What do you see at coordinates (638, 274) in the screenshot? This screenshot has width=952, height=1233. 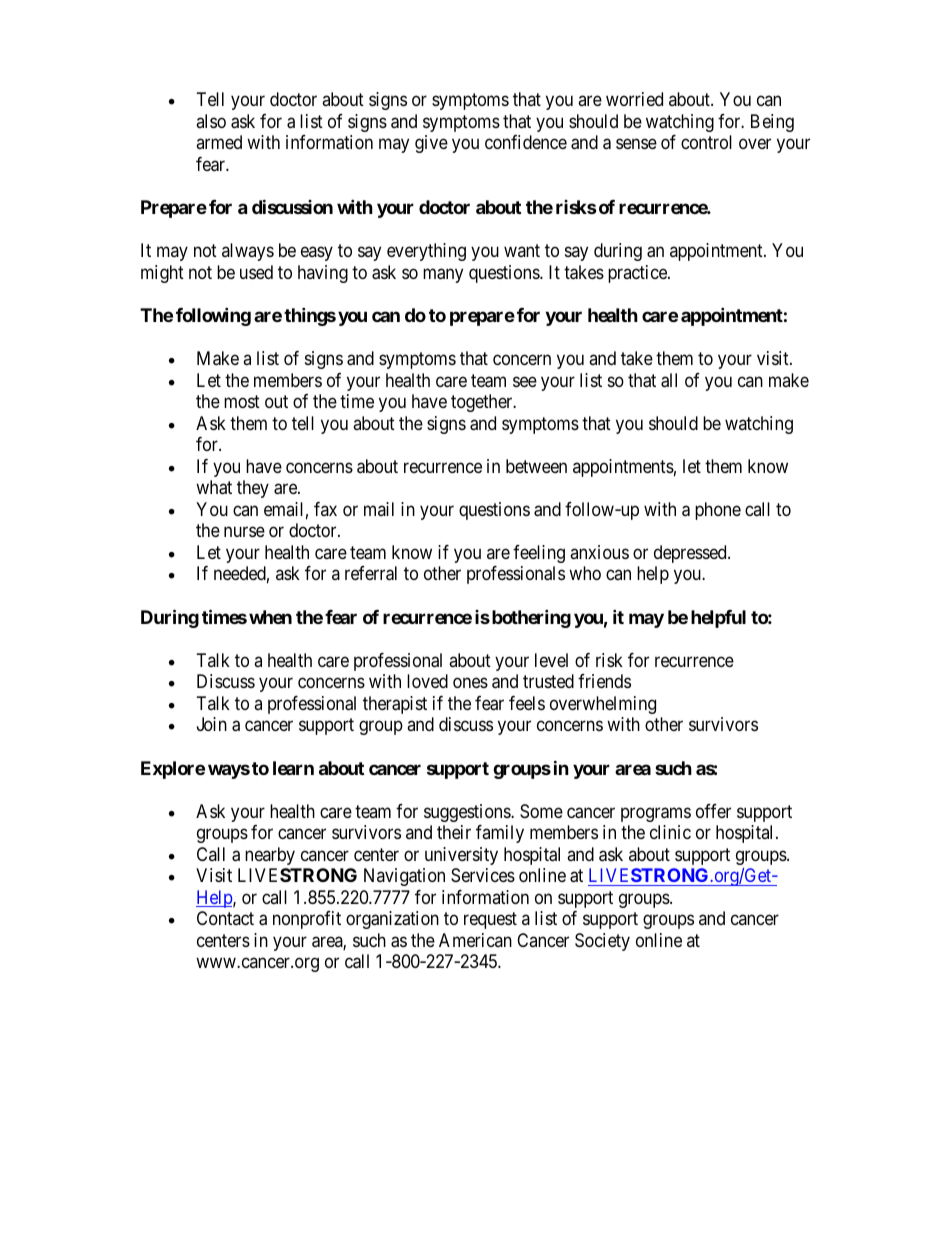 I see `practice` at bounding box center [638, 274].
